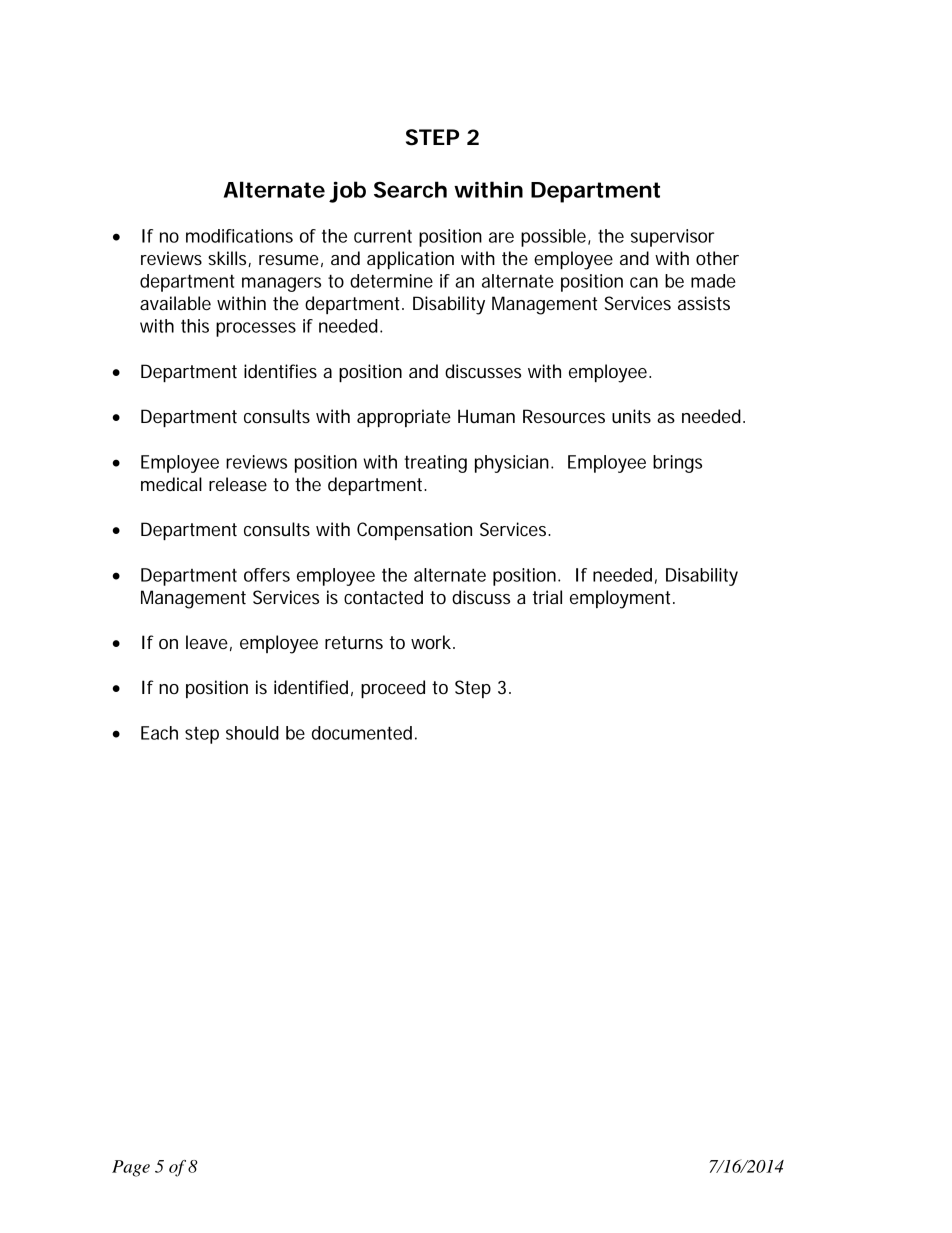 This screenshot has height=1233, width=952. Describe the element at coordinates (393, 689) in the screenshot. I see `proceed` at that location.
